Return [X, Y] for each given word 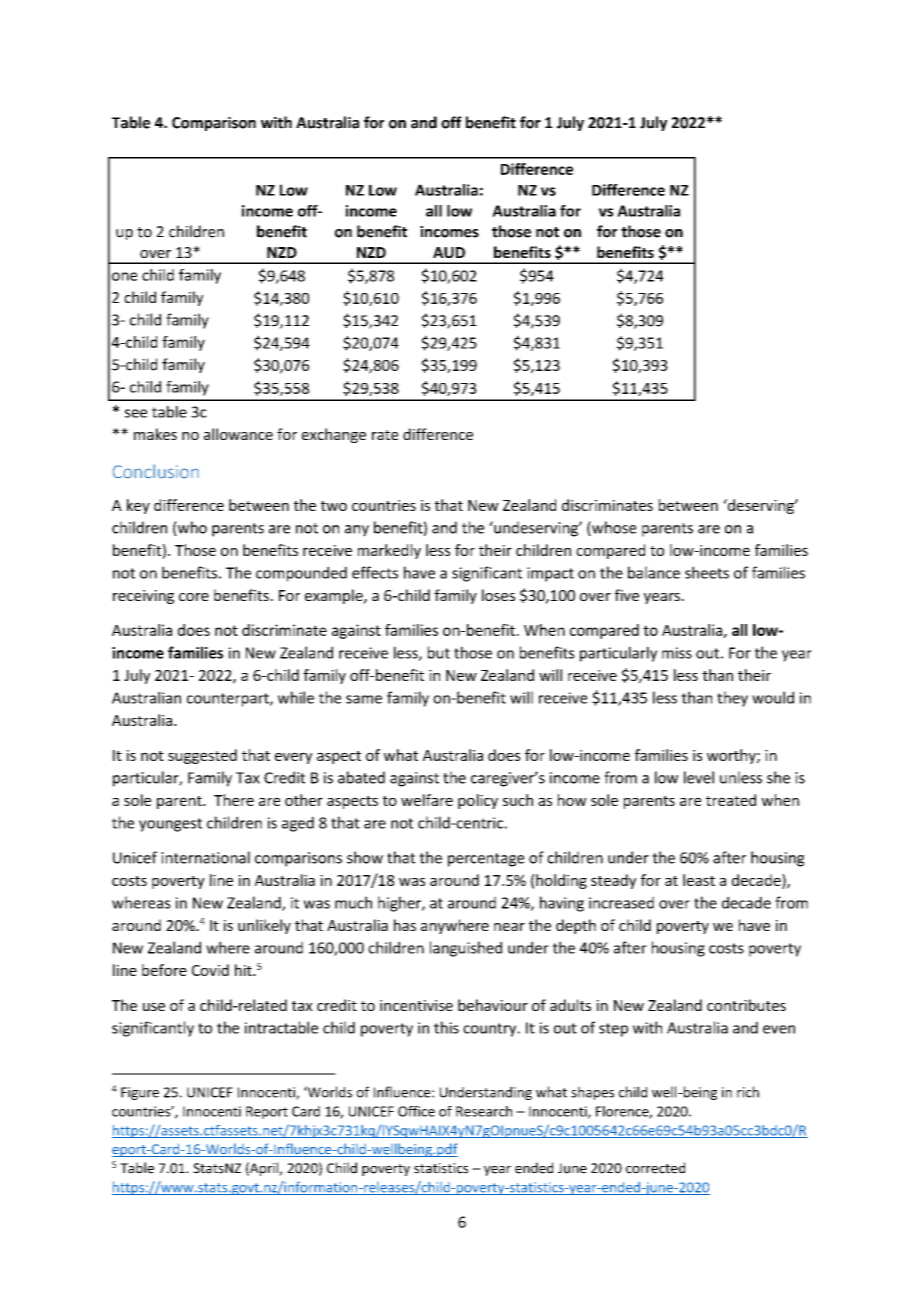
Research [484, 1111]
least [699, 880]
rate [385, 435]
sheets [707, 572]
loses [498, 595]
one [124, 276]
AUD [449, 252]
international [205, 857]
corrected [655, 1168]
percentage [486, 860]
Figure [140, 1093]
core [194, 597]
